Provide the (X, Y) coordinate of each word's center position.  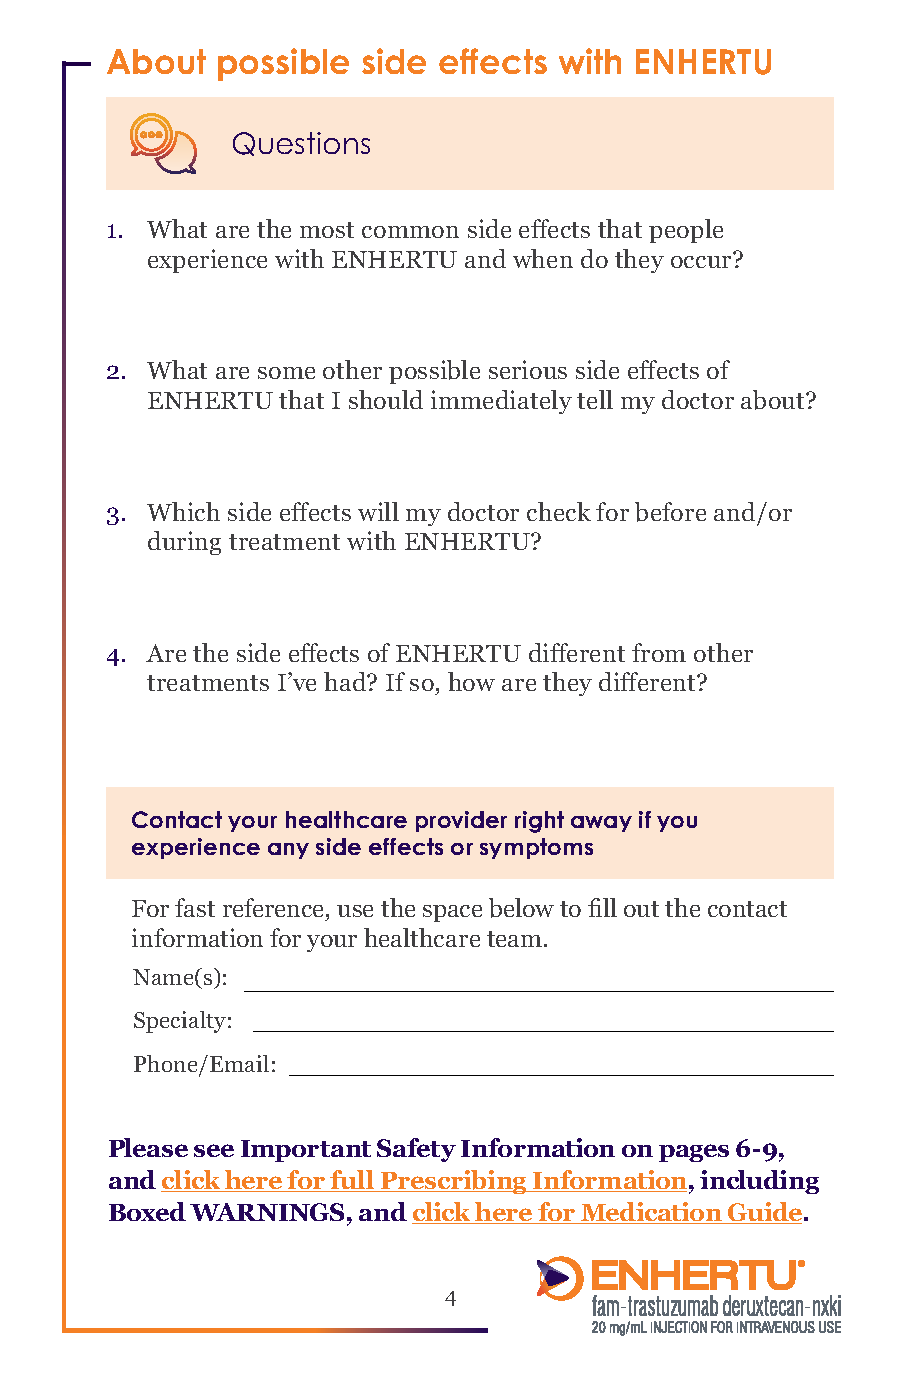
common (410, 232)
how (471, 681)
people (686, 231)
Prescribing (454, 1182)
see (214, 1150)
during (184, 543)
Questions (301, 144)
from (659, 652)
